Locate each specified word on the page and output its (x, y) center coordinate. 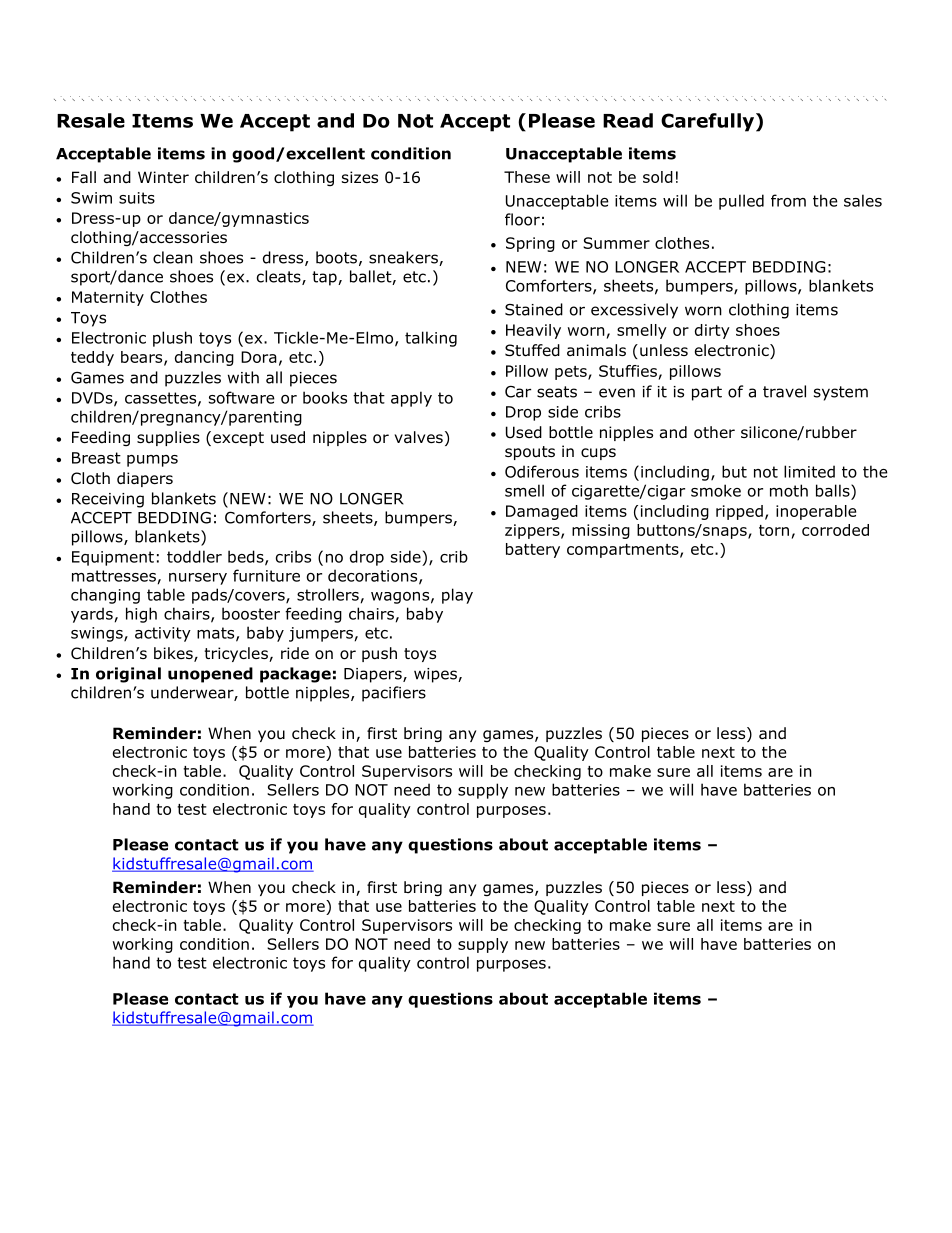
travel (784, 391)
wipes (436, 675)
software (242, 397)
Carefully (709, 122)
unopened (210, 675)
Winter (163, 177)
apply (411, 399)
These (527, 177)
